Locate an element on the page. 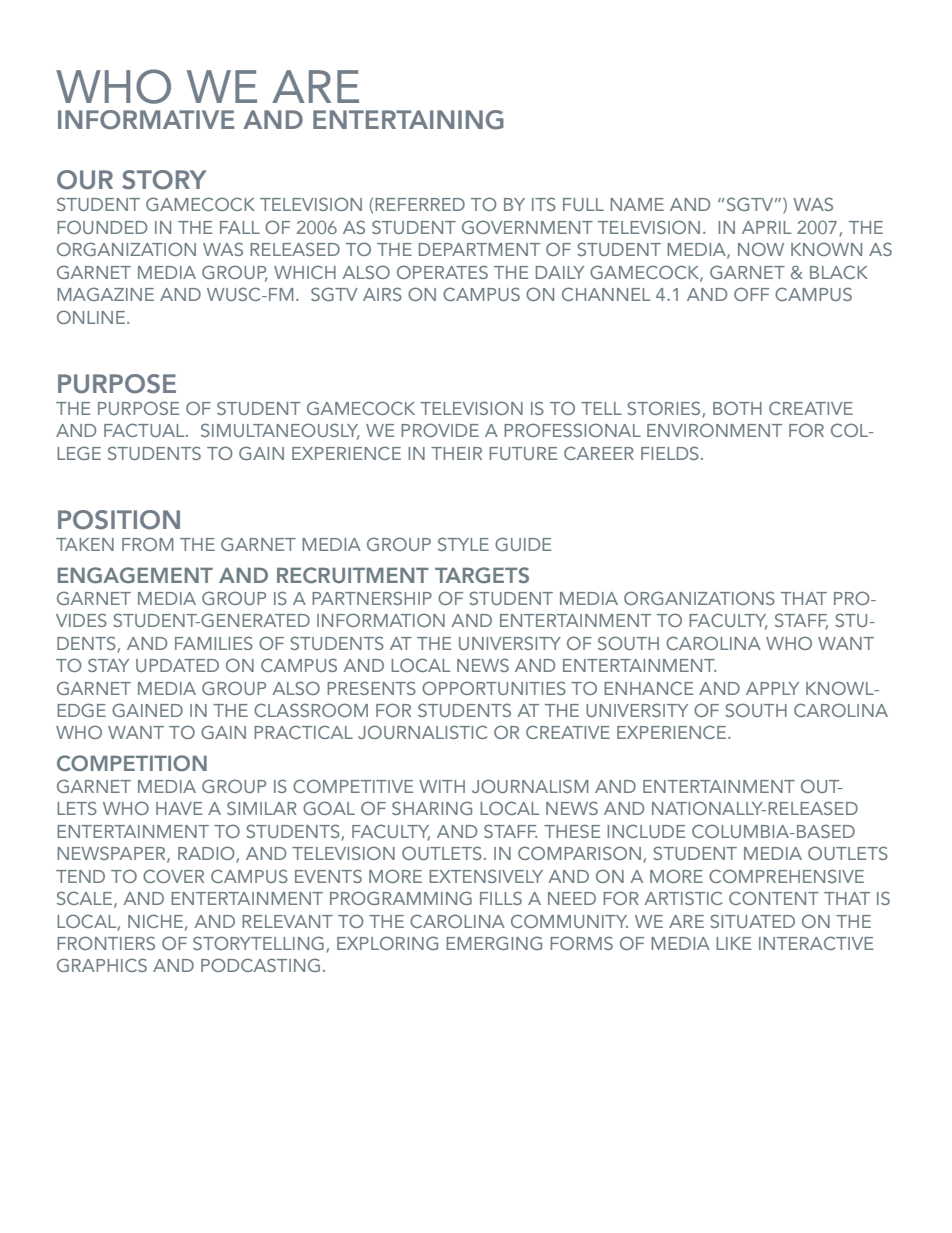 This image has width=952, height=1233. ENTERTAINING is located at coordinates (408, 120).
